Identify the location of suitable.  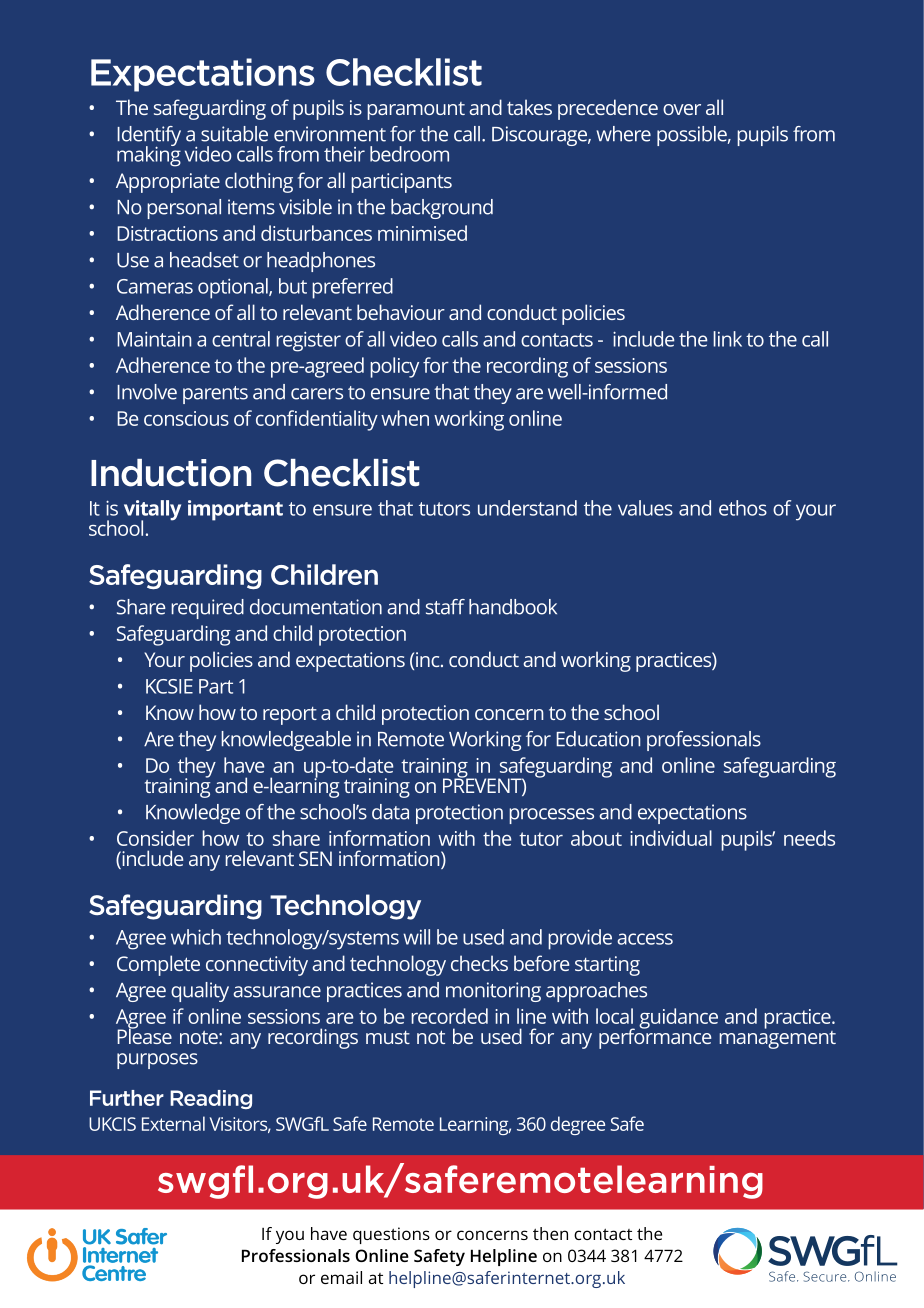
(234, 134).
